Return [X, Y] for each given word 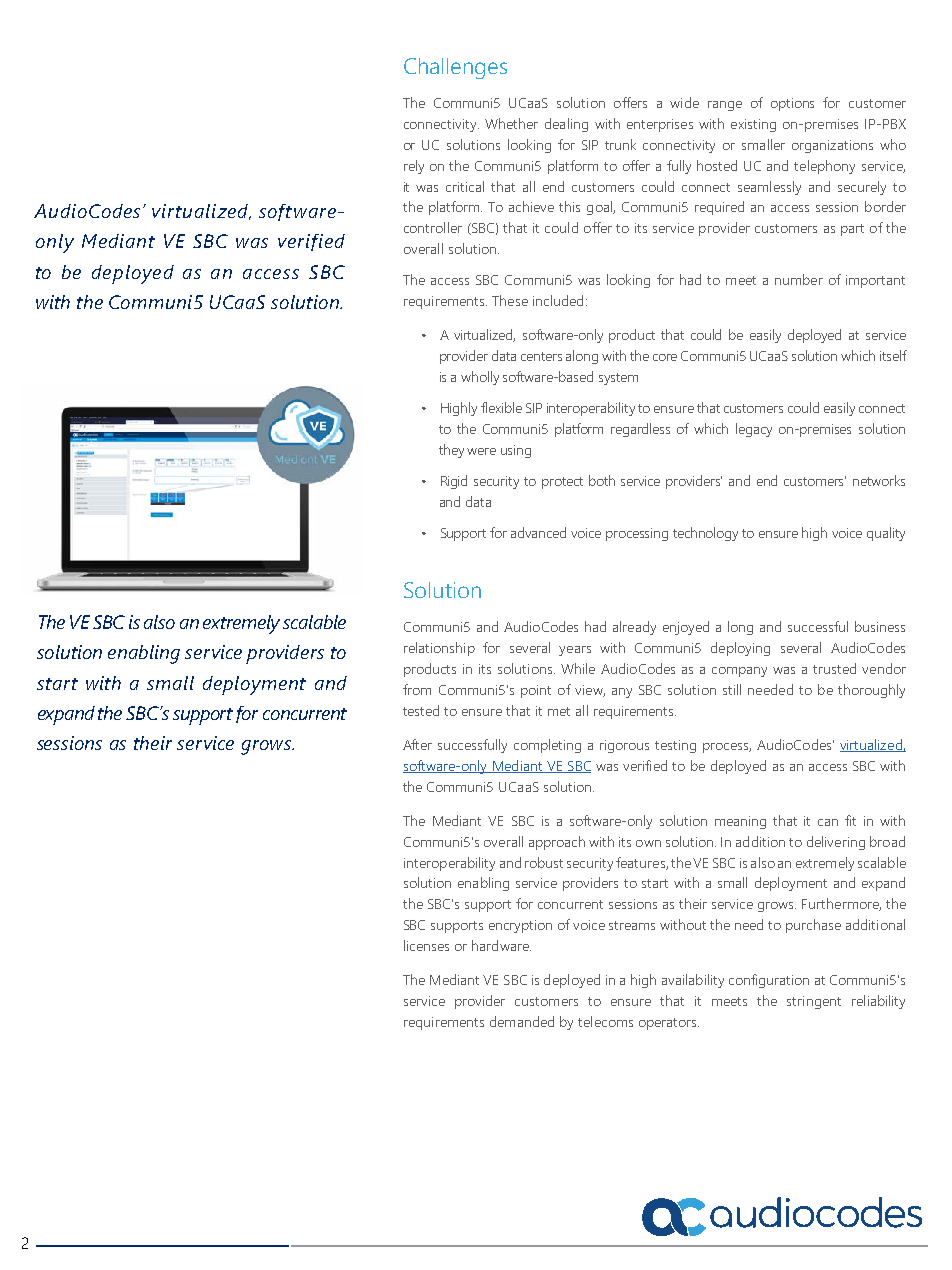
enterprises [660, 125]
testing [675, 746]
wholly [480, 378]
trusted [834, 668]
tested [421, 710]
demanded [522, 1021]
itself [893, 355]
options [792, 104]
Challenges [455, 68]
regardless [640, 430]
